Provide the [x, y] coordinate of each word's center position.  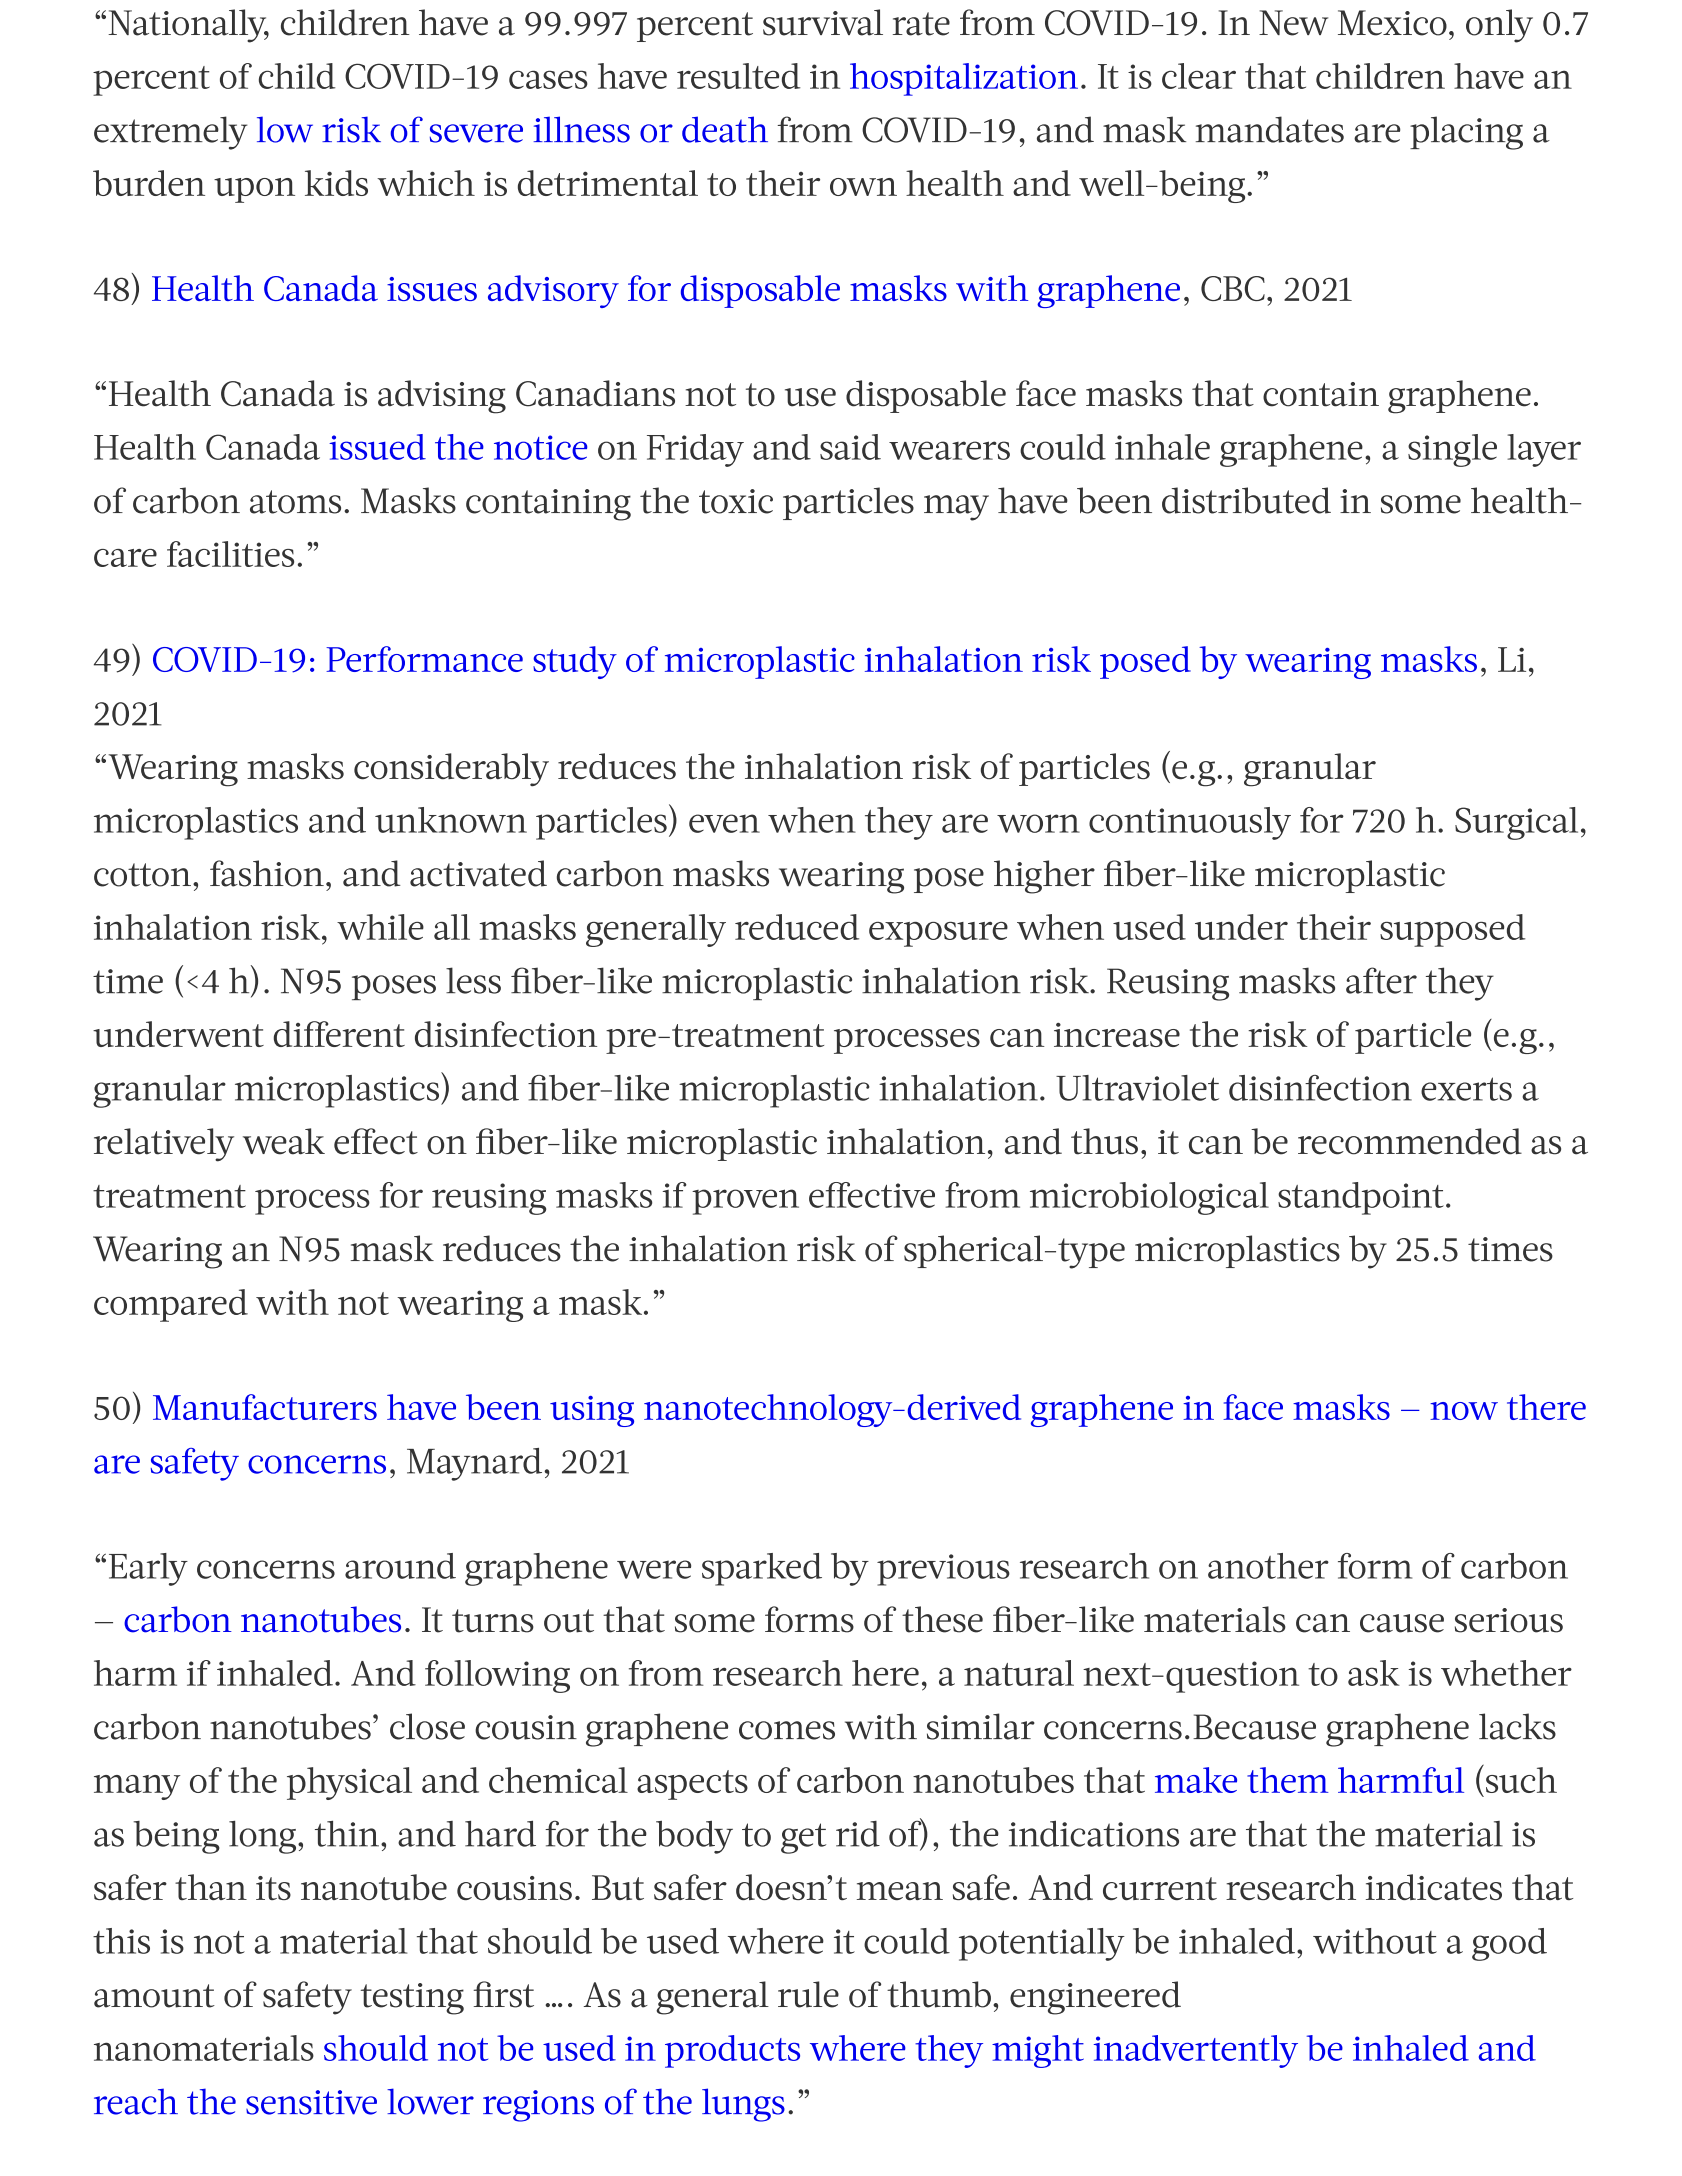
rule [808, 1994]
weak [284, 1141]
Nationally [188, 26]
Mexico [1392, 23]
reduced [797, 927]
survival [823, 22]
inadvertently [1196, 2051]
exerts [1466, 1089]
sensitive [311, 2102]
